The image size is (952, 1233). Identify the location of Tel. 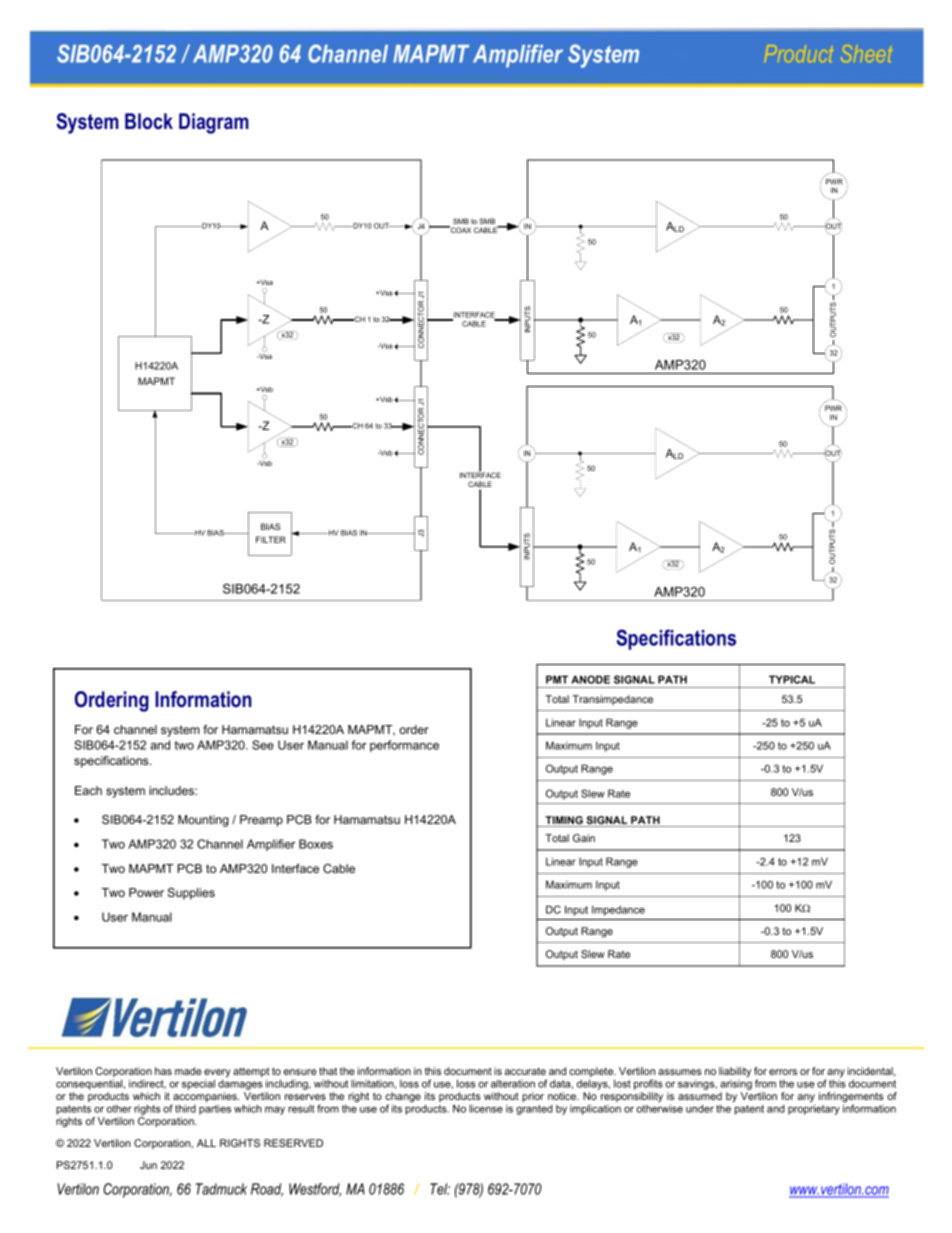
(440, 1189).
